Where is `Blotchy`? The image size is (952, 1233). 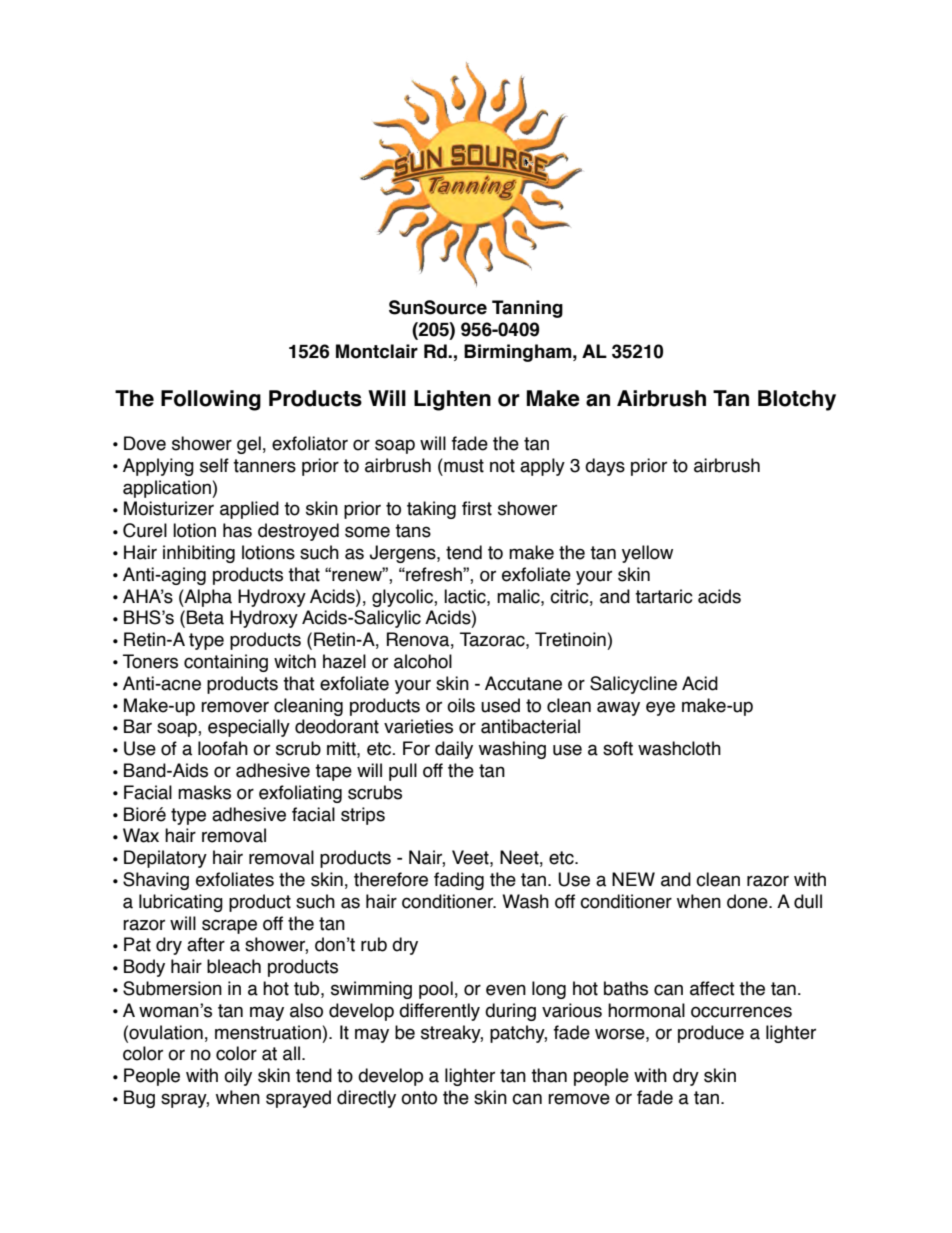
Blotchy is located at coordinates (797, 400).
